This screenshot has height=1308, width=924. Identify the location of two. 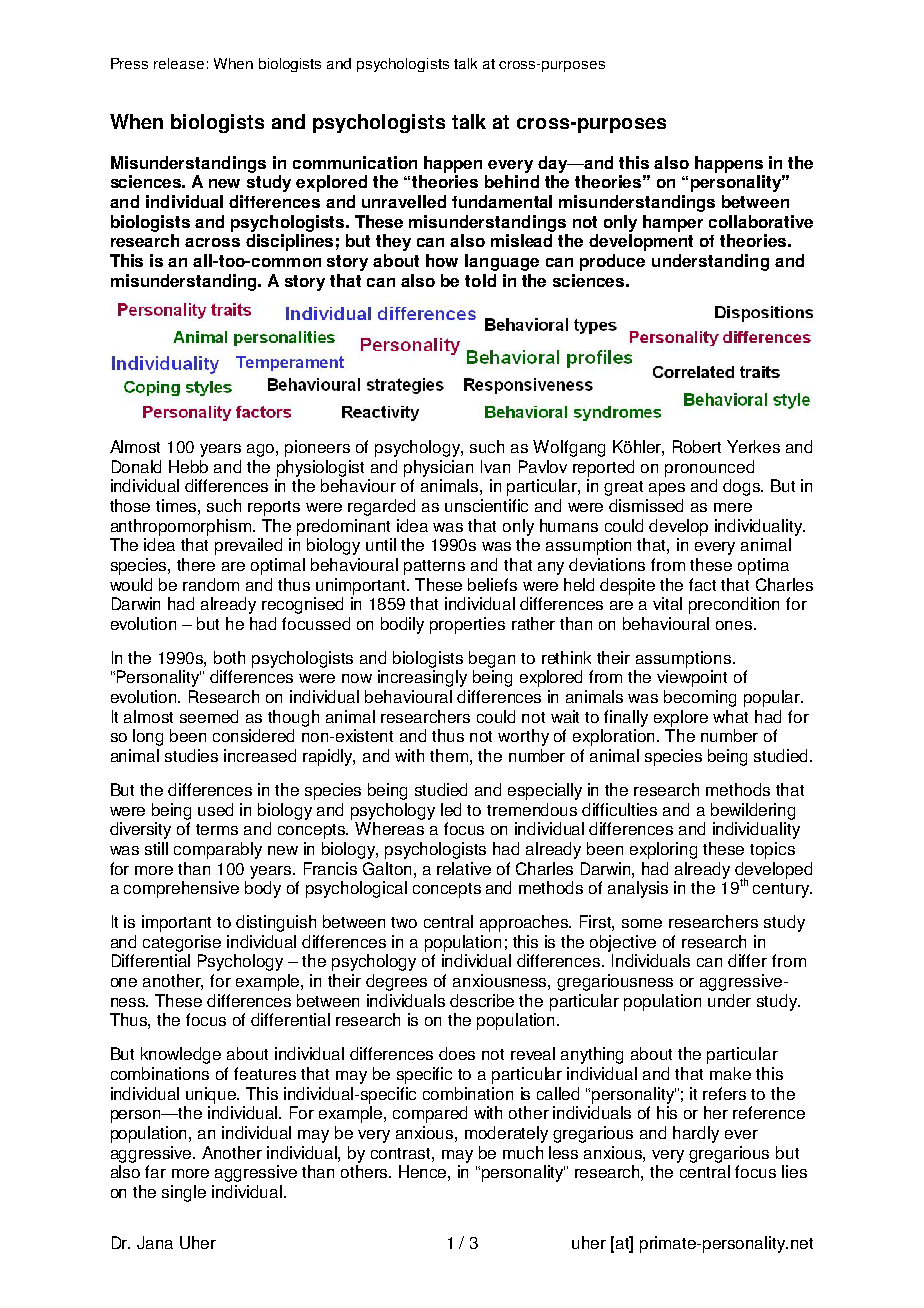
(404, 922).
